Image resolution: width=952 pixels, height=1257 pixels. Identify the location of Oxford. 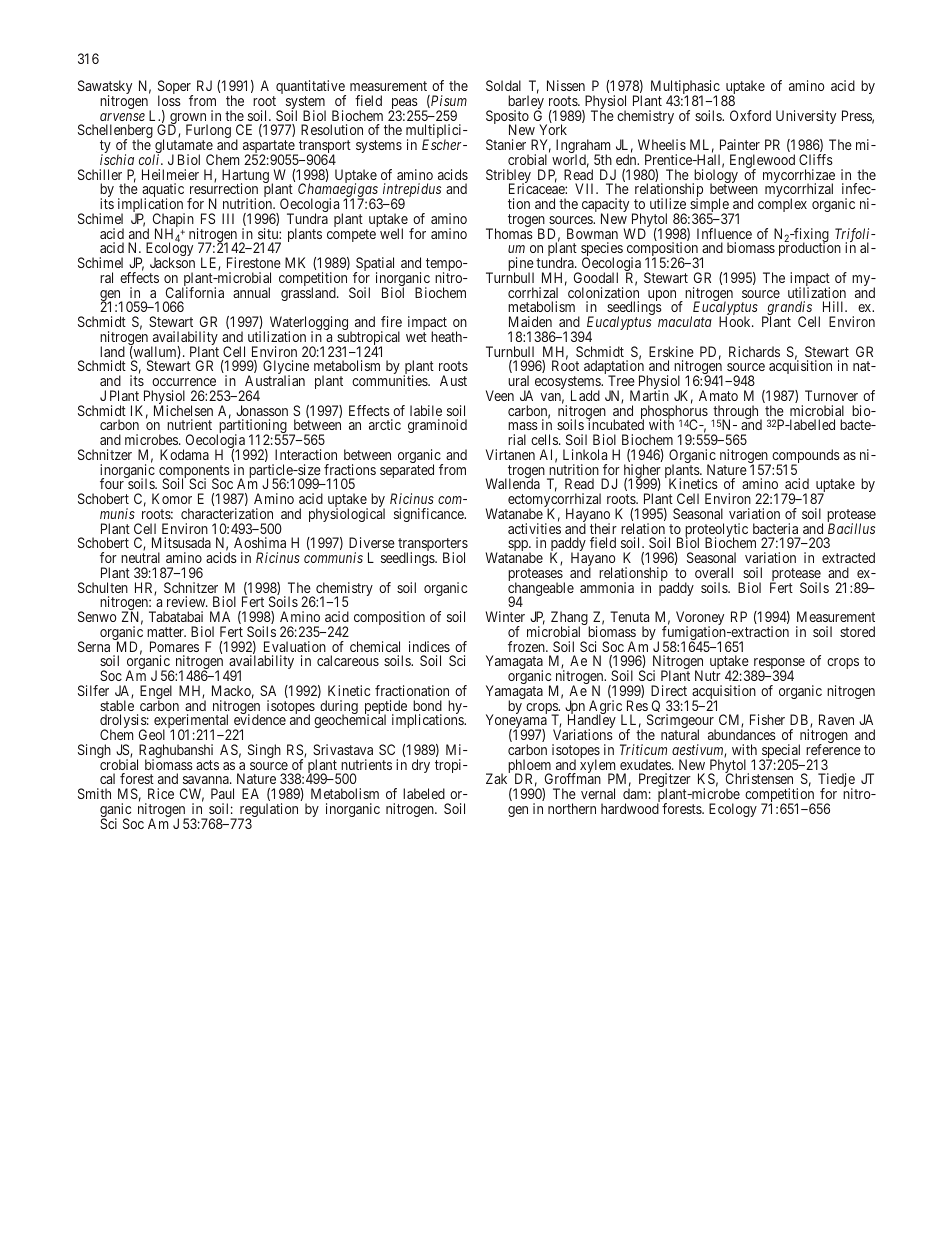
(750, 115).
